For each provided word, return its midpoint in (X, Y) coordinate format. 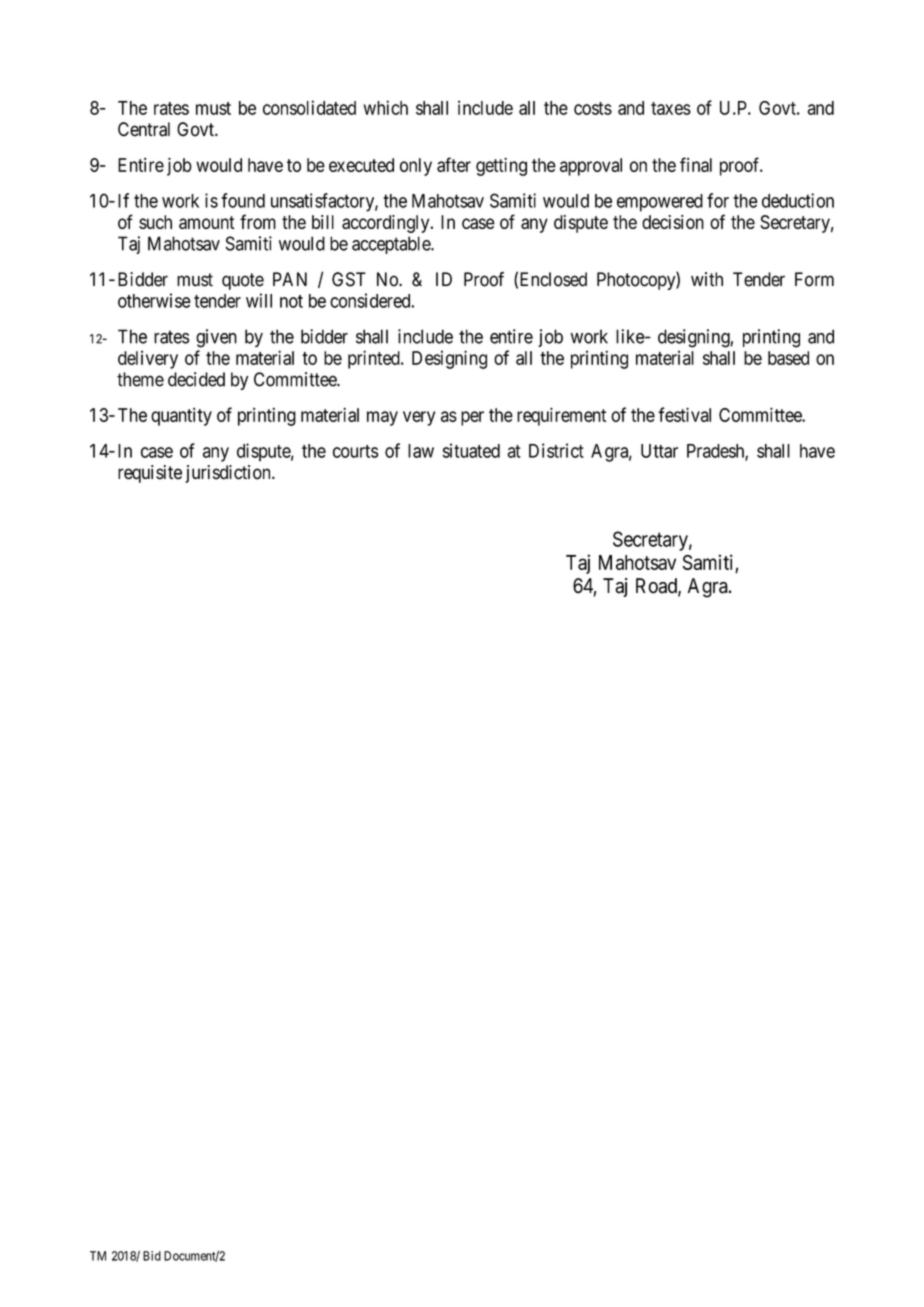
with (707, 279)
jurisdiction (229, 474)
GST (349, 279)
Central (144, 129)
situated (471, 450)
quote (243, 281)
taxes (671, 108)
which (385, 107)
